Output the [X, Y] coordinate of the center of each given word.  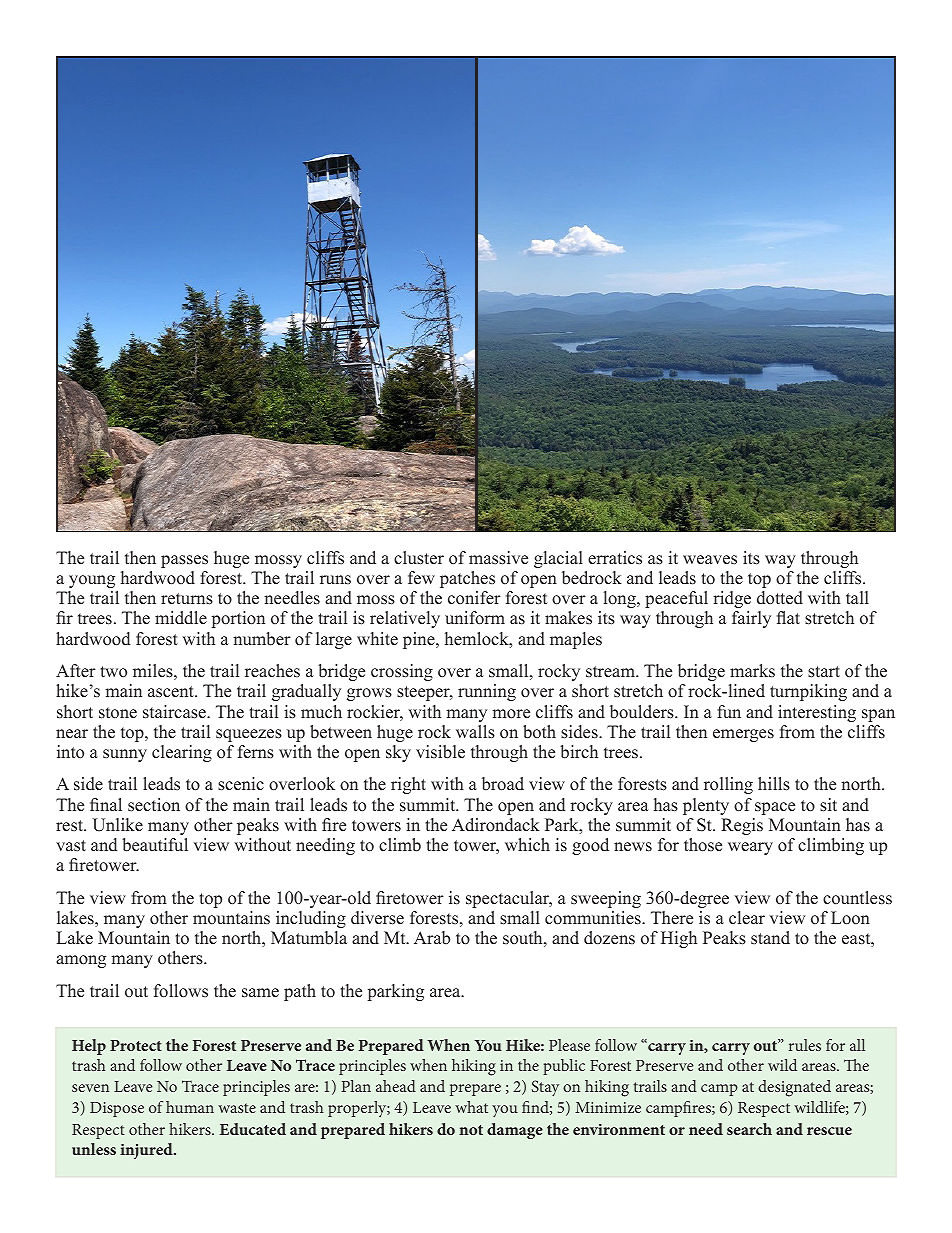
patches [467, 579]
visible [440, 752]
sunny [125, 755]
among [81, 961]
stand [770, 938]
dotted [780, 598]
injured [147, 1151]
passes [184, 561]
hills [774, 784]
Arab [432, 938]
